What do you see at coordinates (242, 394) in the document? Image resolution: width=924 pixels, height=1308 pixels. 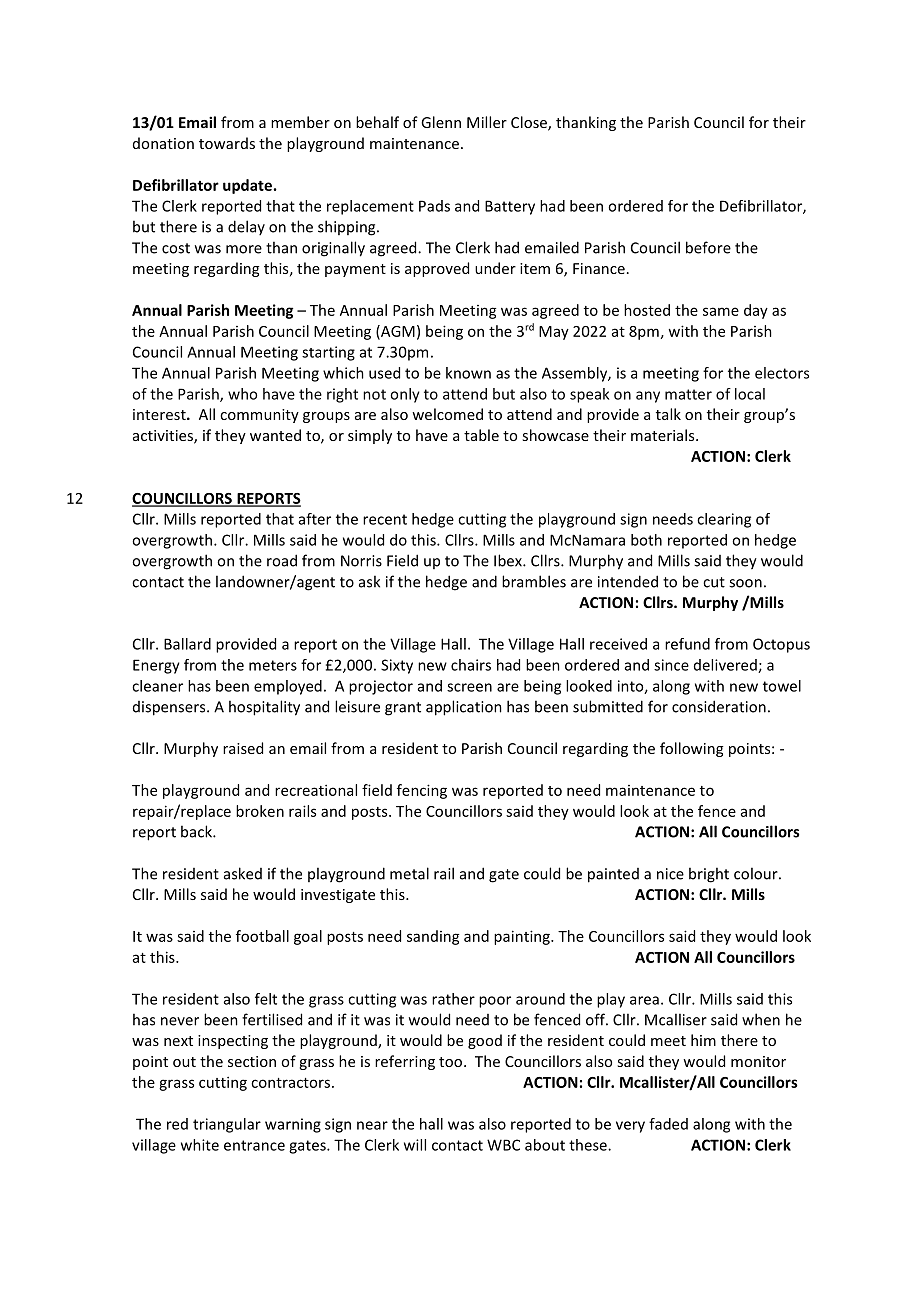 I see `who` at bounding box center [242, 394].
